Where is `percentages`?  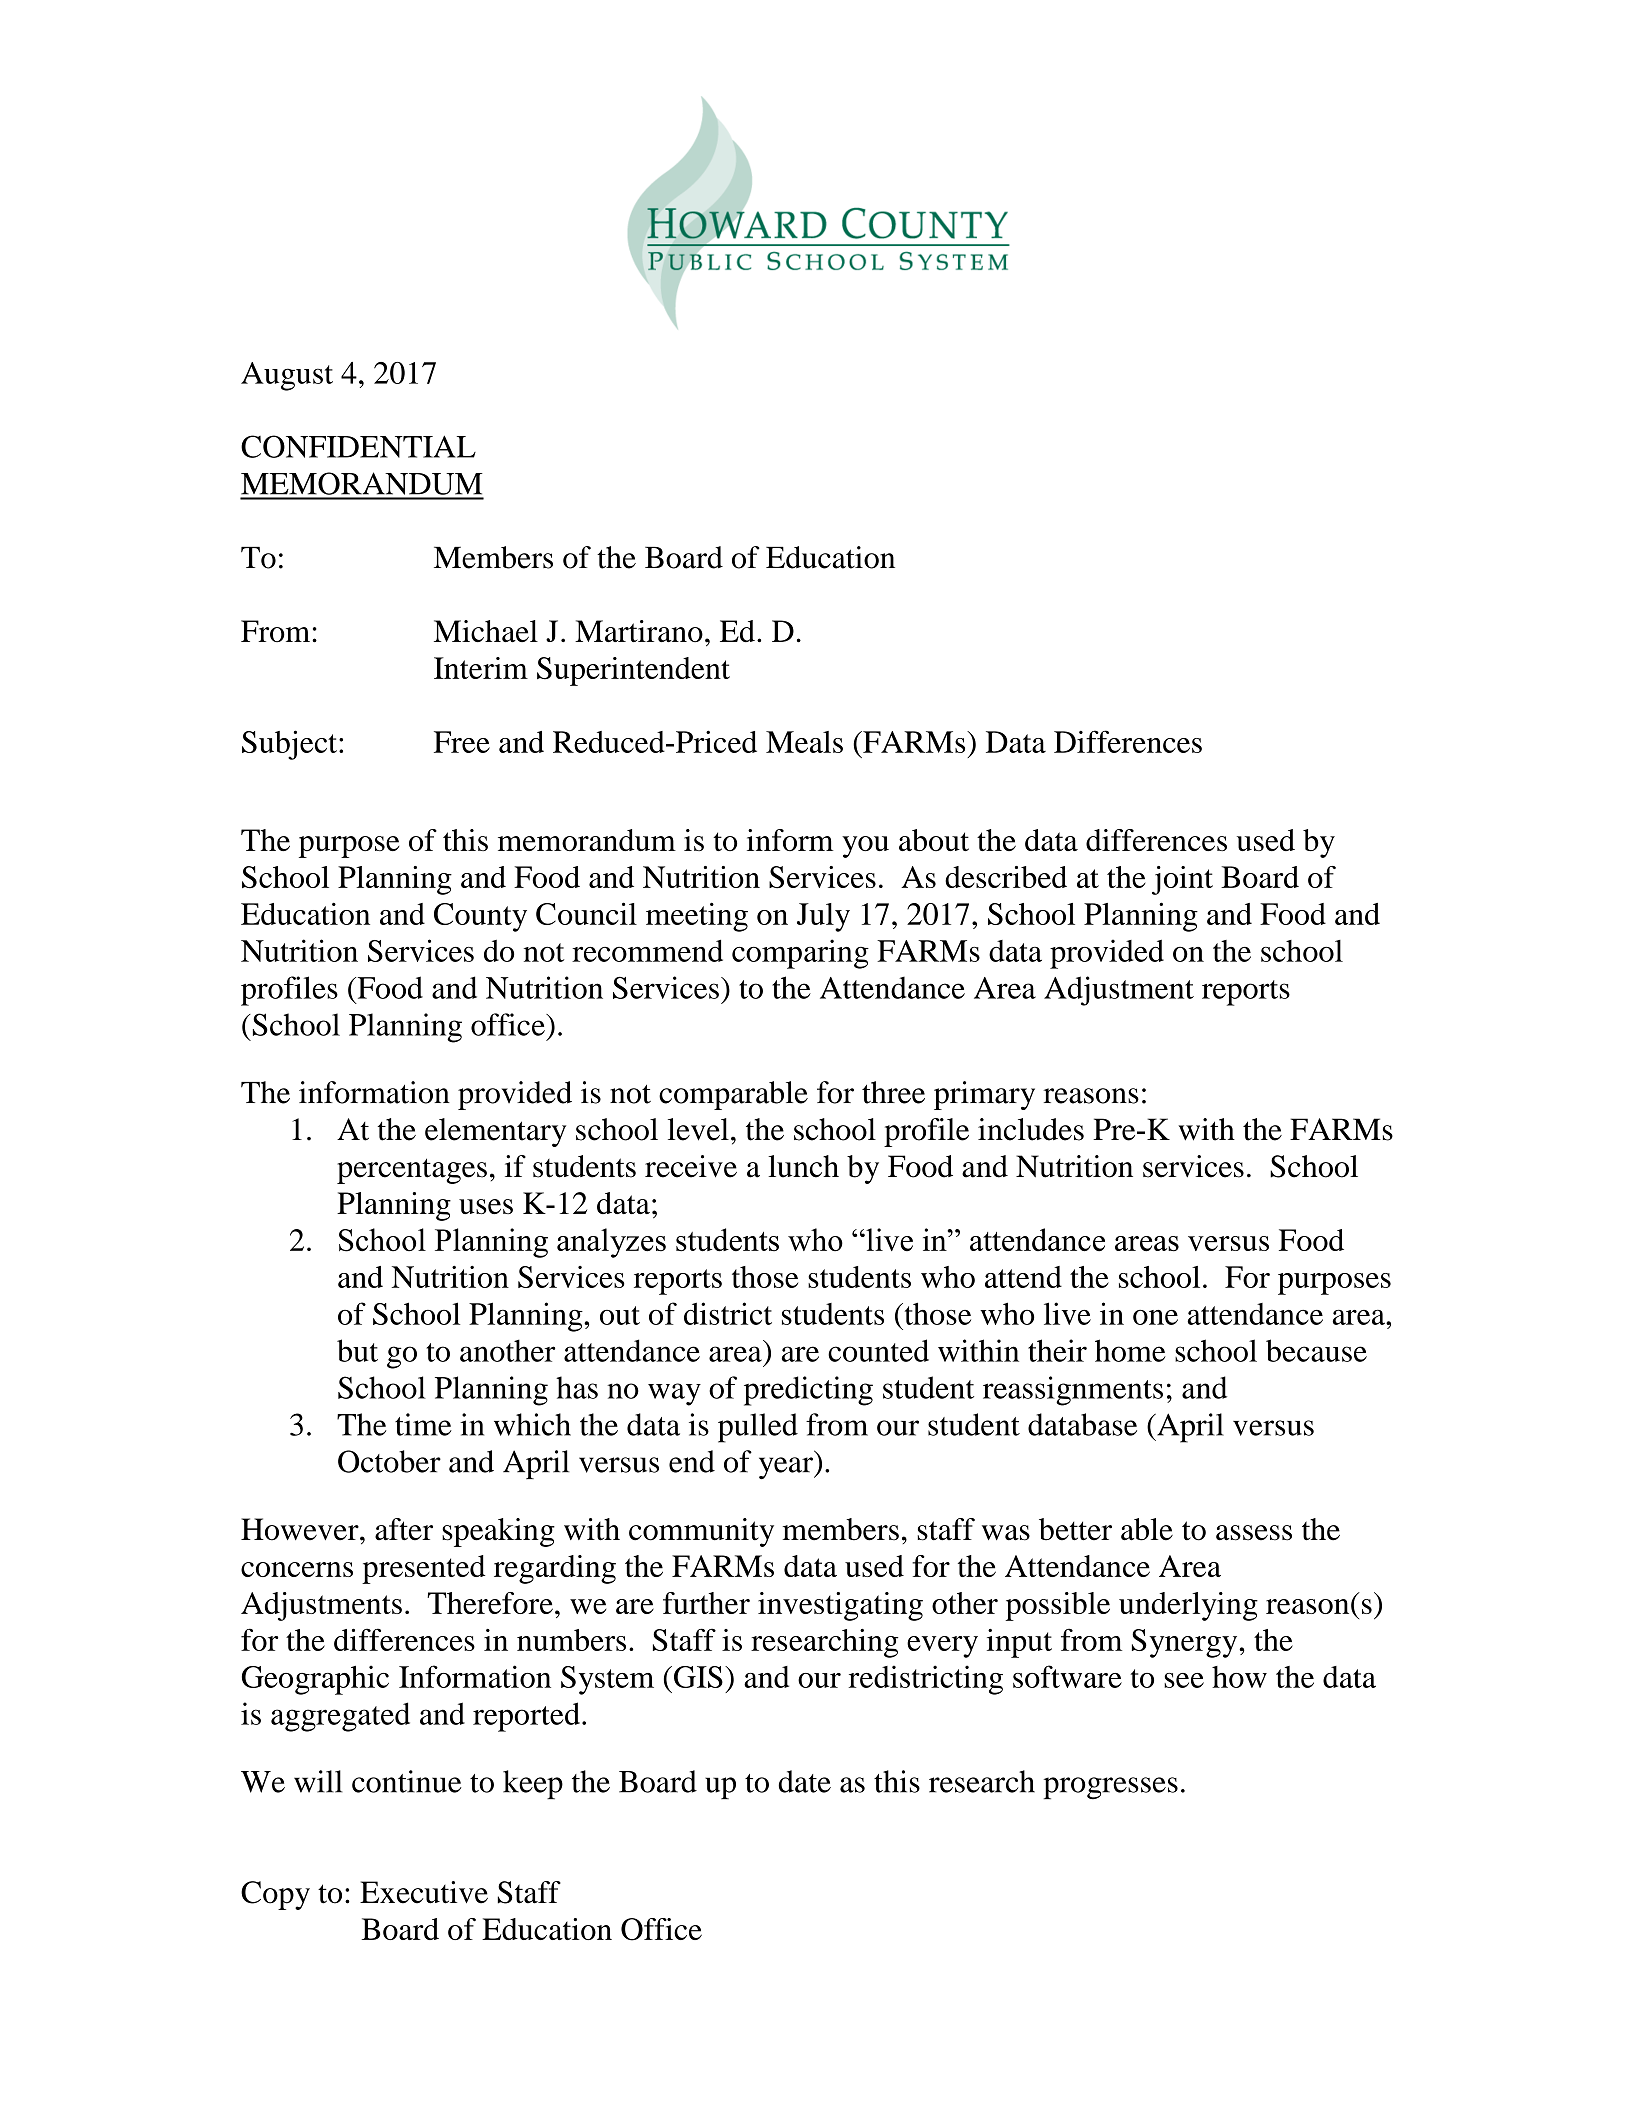
percentages is located at coordinates (412, 1171).
